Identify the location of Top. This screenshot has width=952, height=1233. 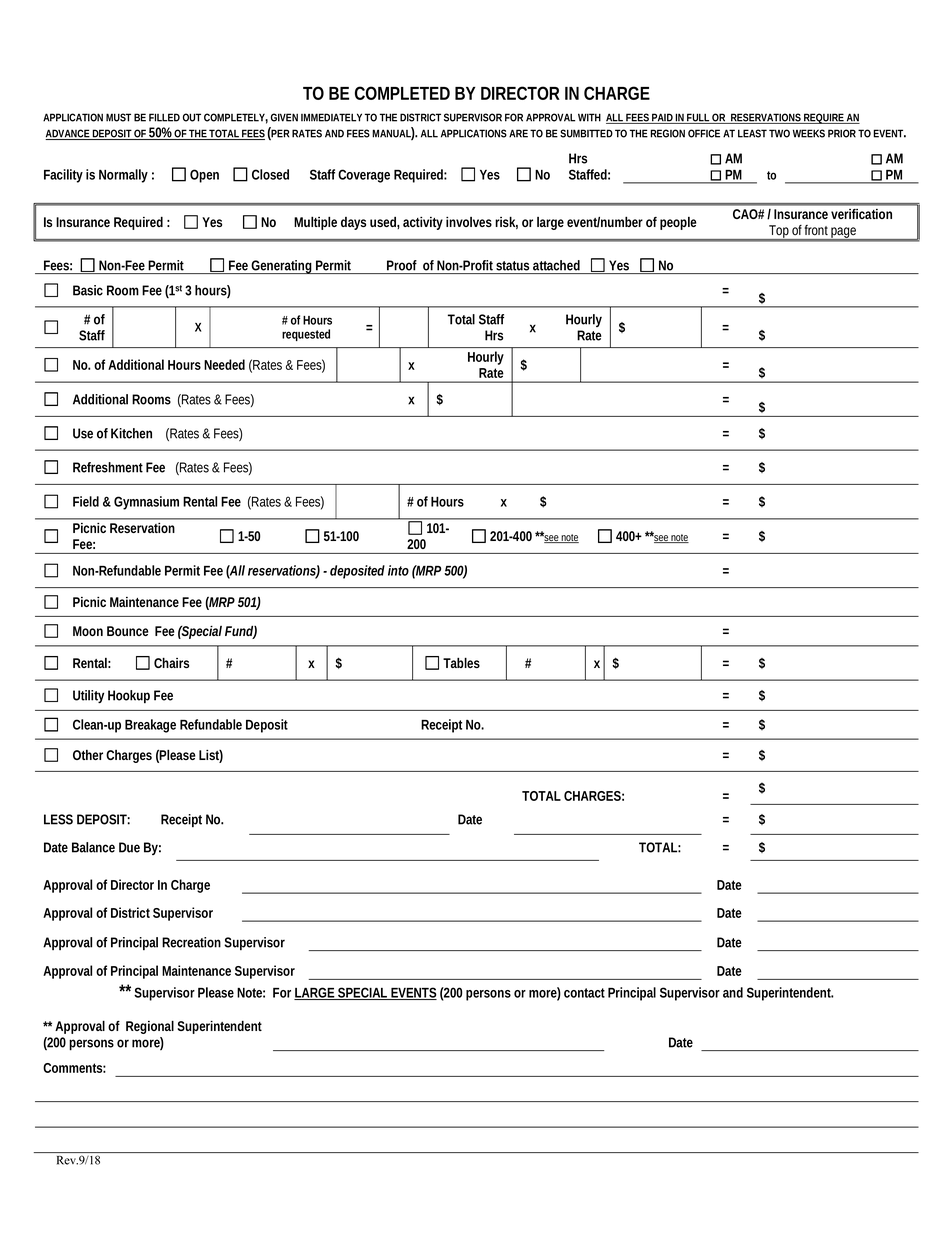
(779, 233).
